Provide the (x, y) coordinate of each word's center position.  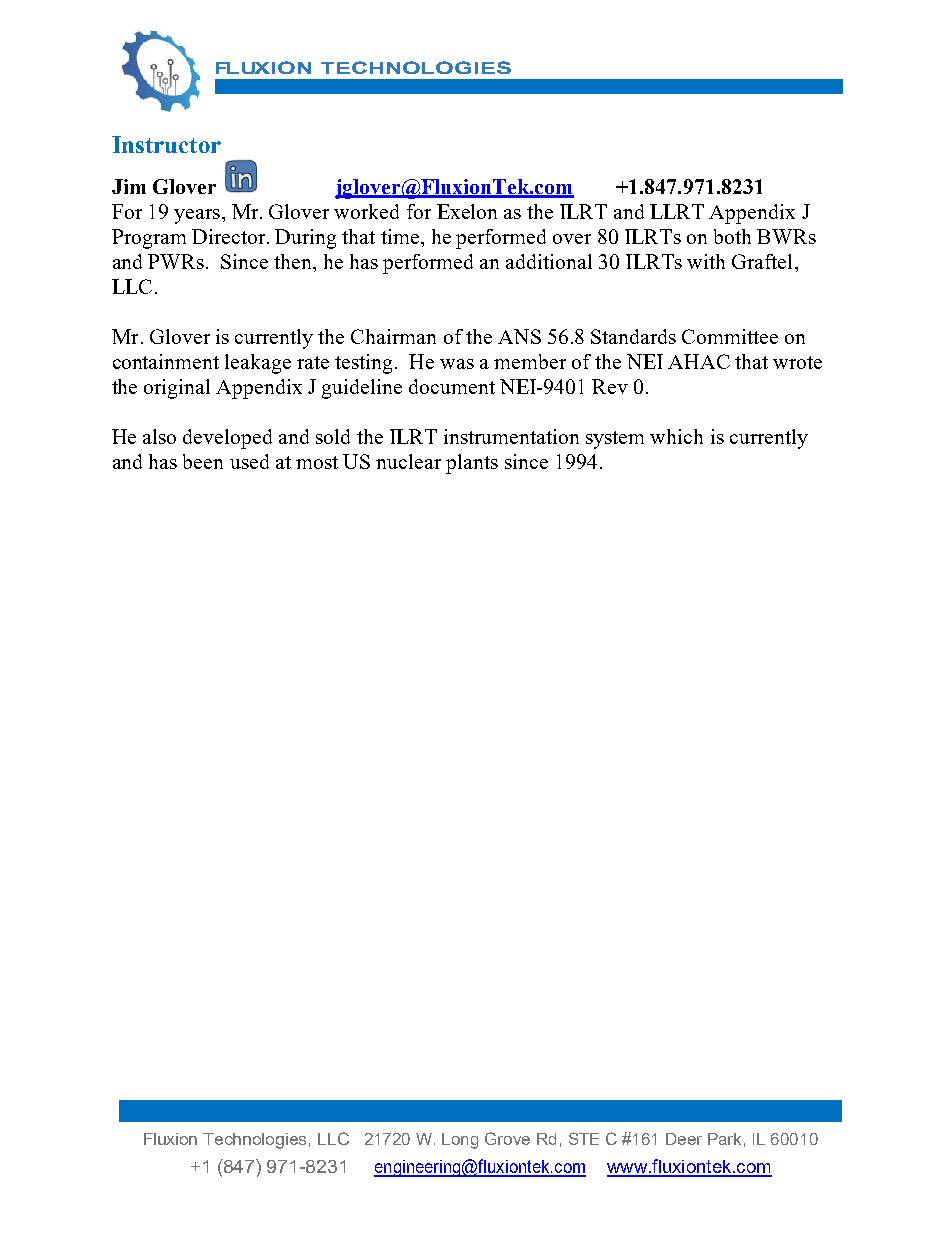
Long (460, 1141)
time (401, 236)
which (676, 436)
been (203, 461)
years (198, 216)
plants (472, 464)
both (732, 236)
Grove (507, 1138)
